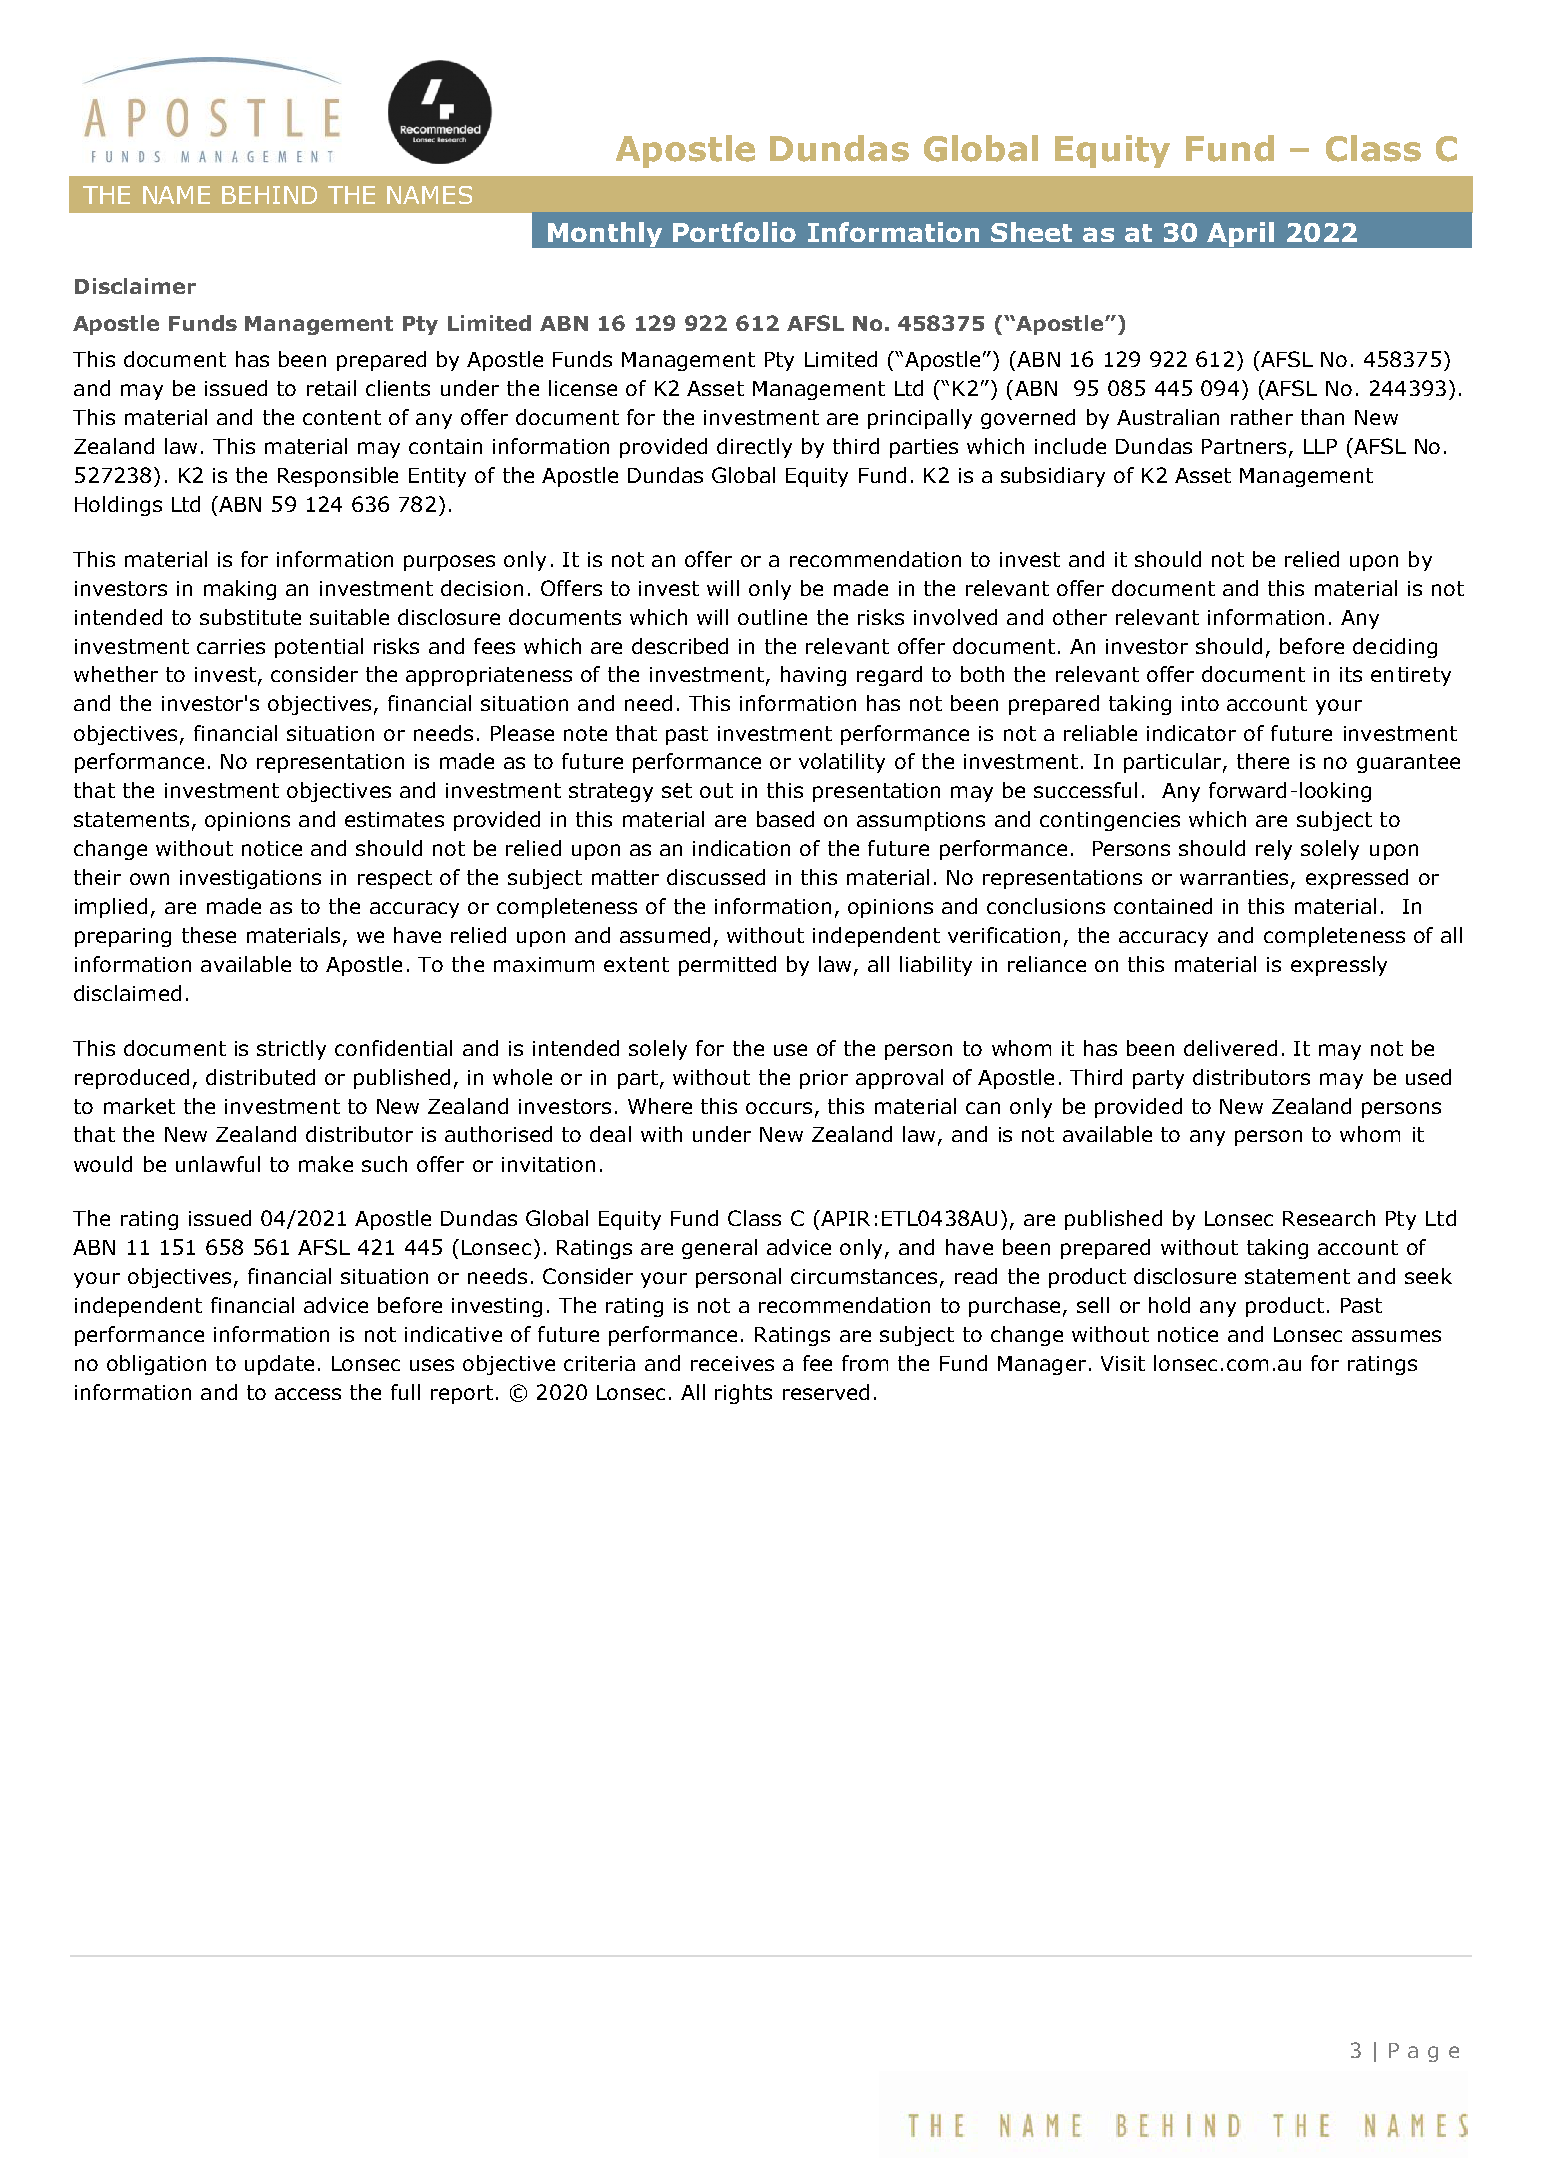 The image size is (1541, 2179). I want to click on estimates, so click(394, 819).
